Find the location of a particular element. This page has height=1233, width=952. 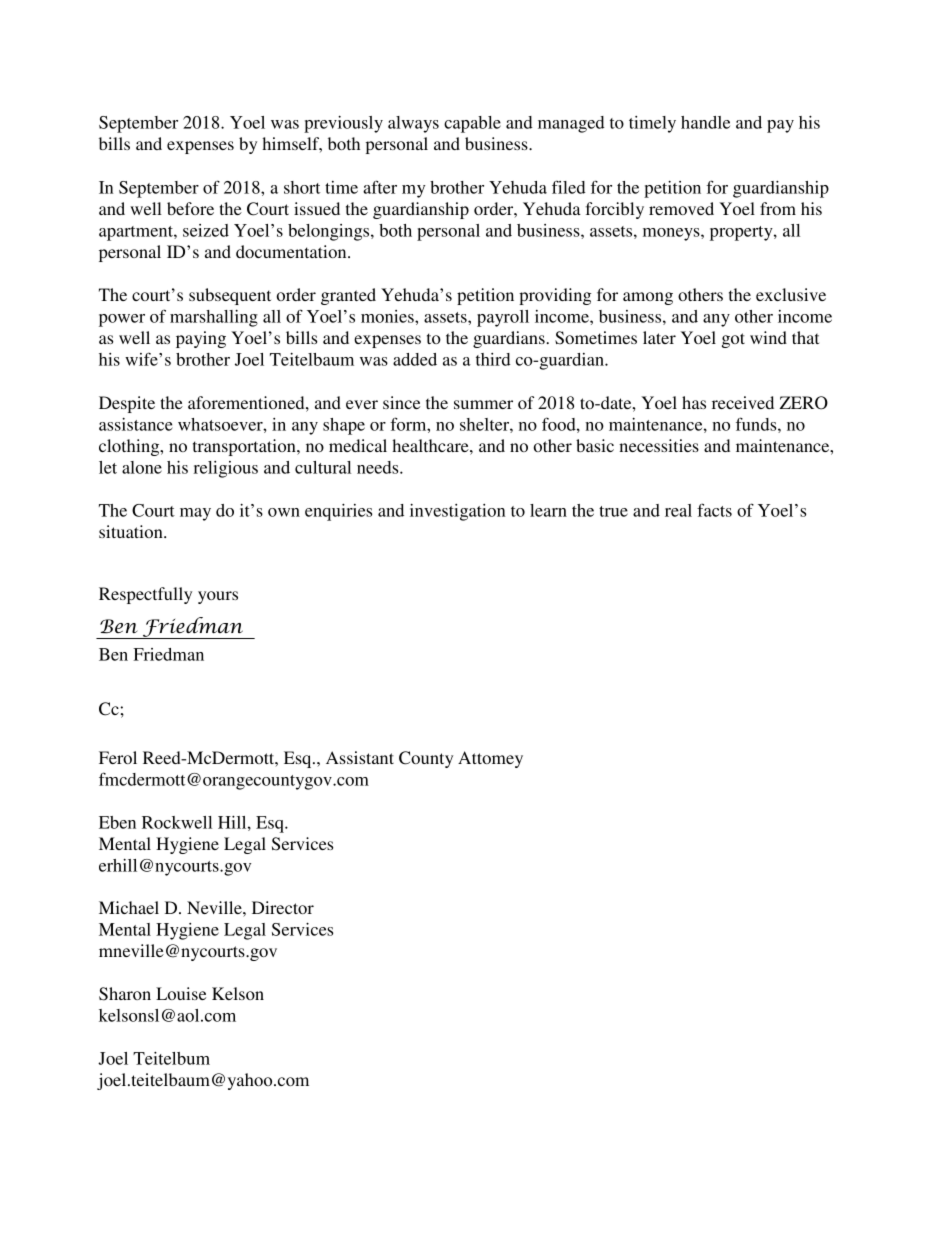

yours is located at coordinates (218, 597).
